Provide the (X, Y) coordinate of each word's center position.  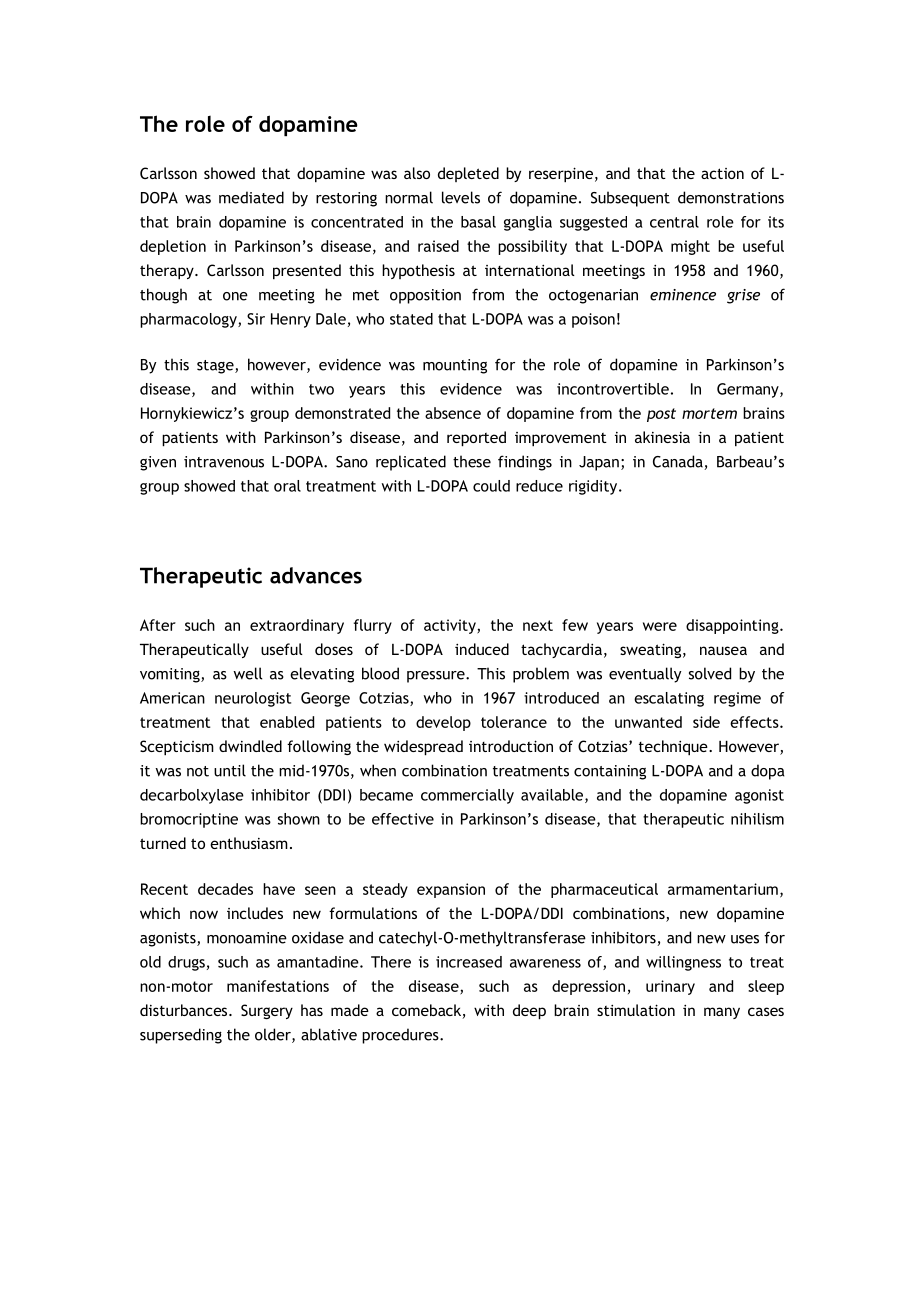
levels (461, 197)
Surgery (267, 1011)
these (472, 461)
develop (443, 723)
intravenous (224, 462)
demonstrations (731, 197)
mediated (251, 197)
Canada (679, 462)
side (706, 722)
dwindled (250, 746)
